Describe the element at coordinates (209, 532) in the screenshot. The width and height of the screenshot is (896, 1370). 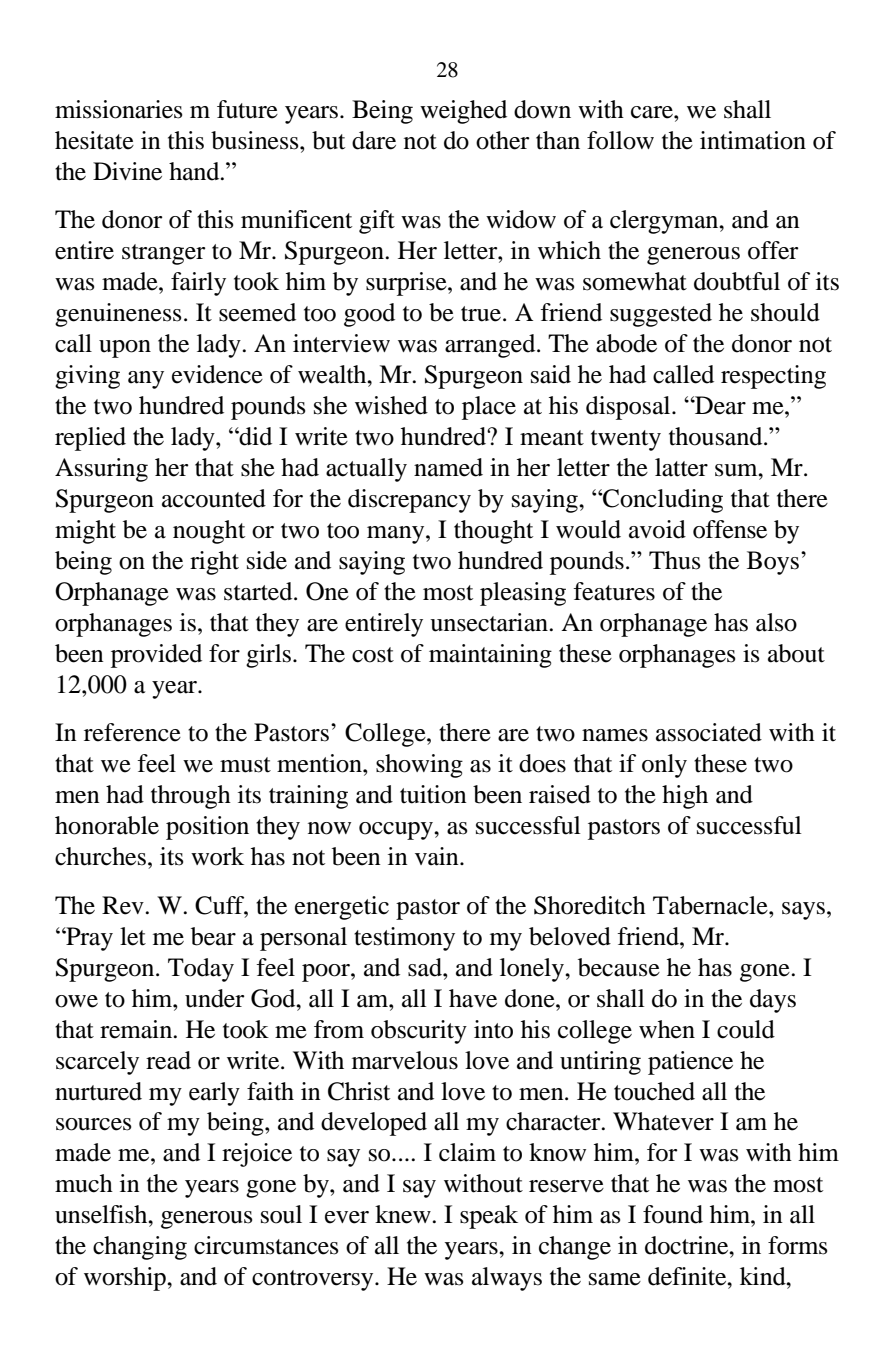
I see `nought` at that location.
